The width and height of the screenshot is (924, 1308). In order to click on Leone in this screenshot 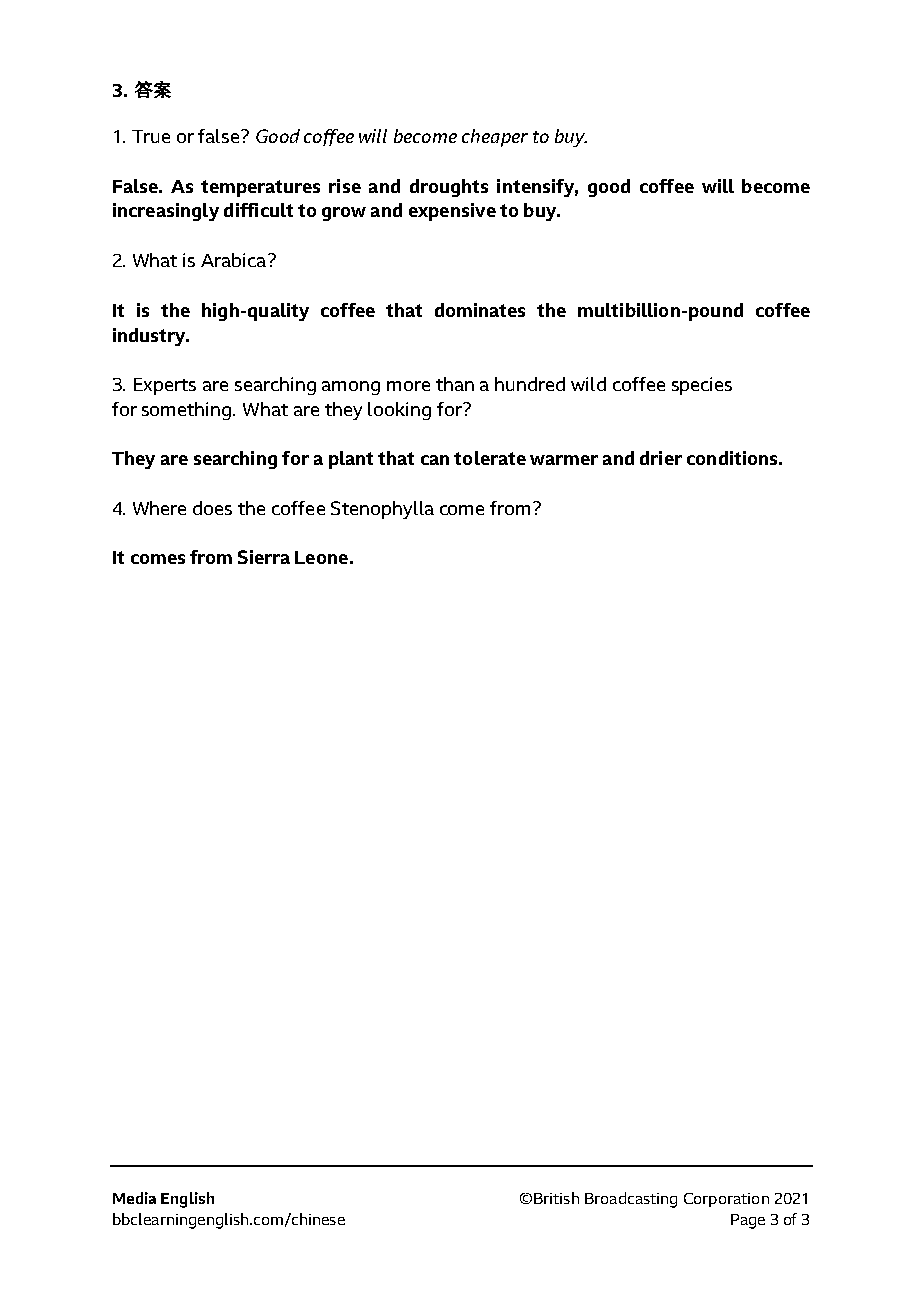, I will do `click(321, 557)`.
